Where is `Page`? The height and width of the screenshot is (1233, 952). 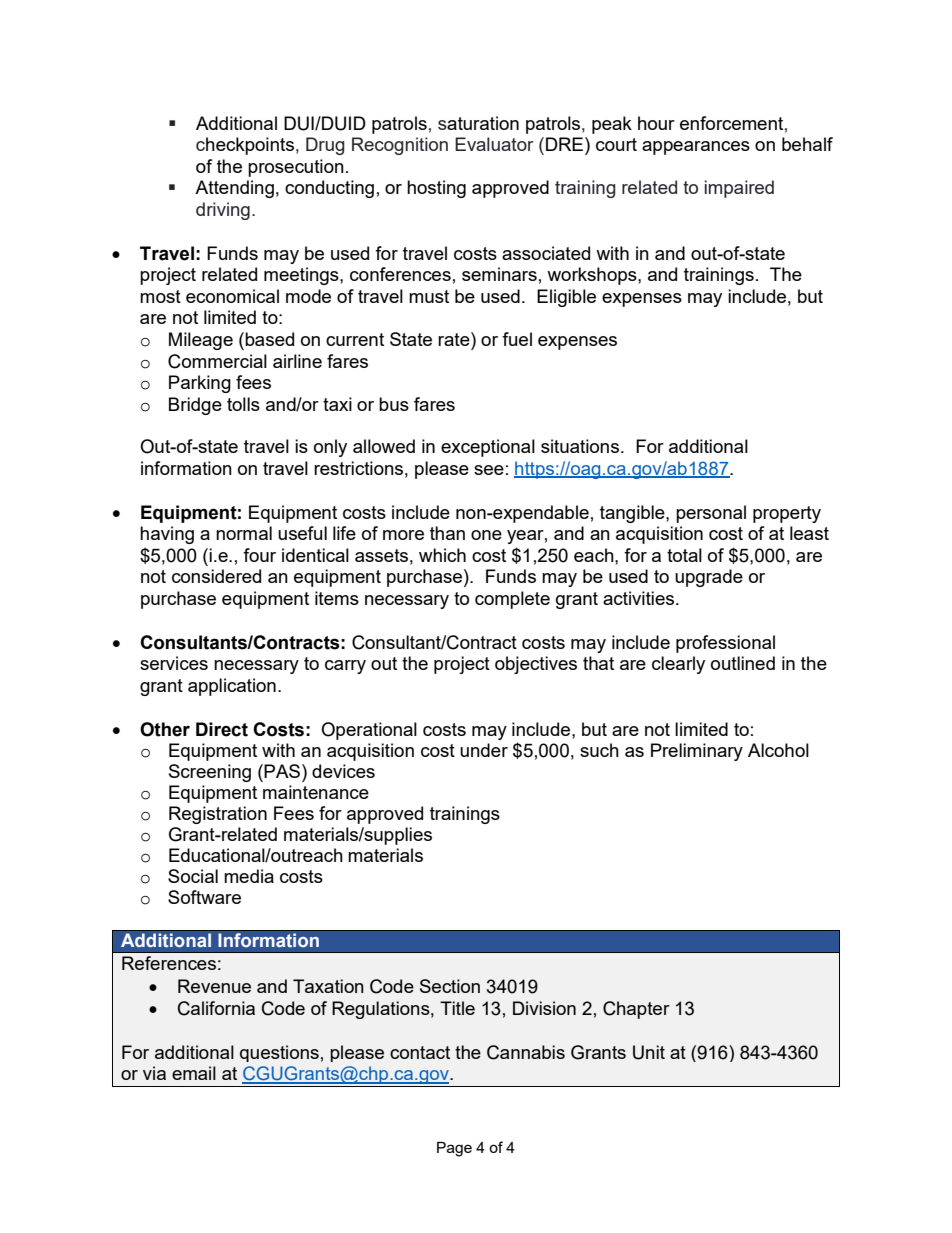
Page is located at coordinates (454, 1149).
